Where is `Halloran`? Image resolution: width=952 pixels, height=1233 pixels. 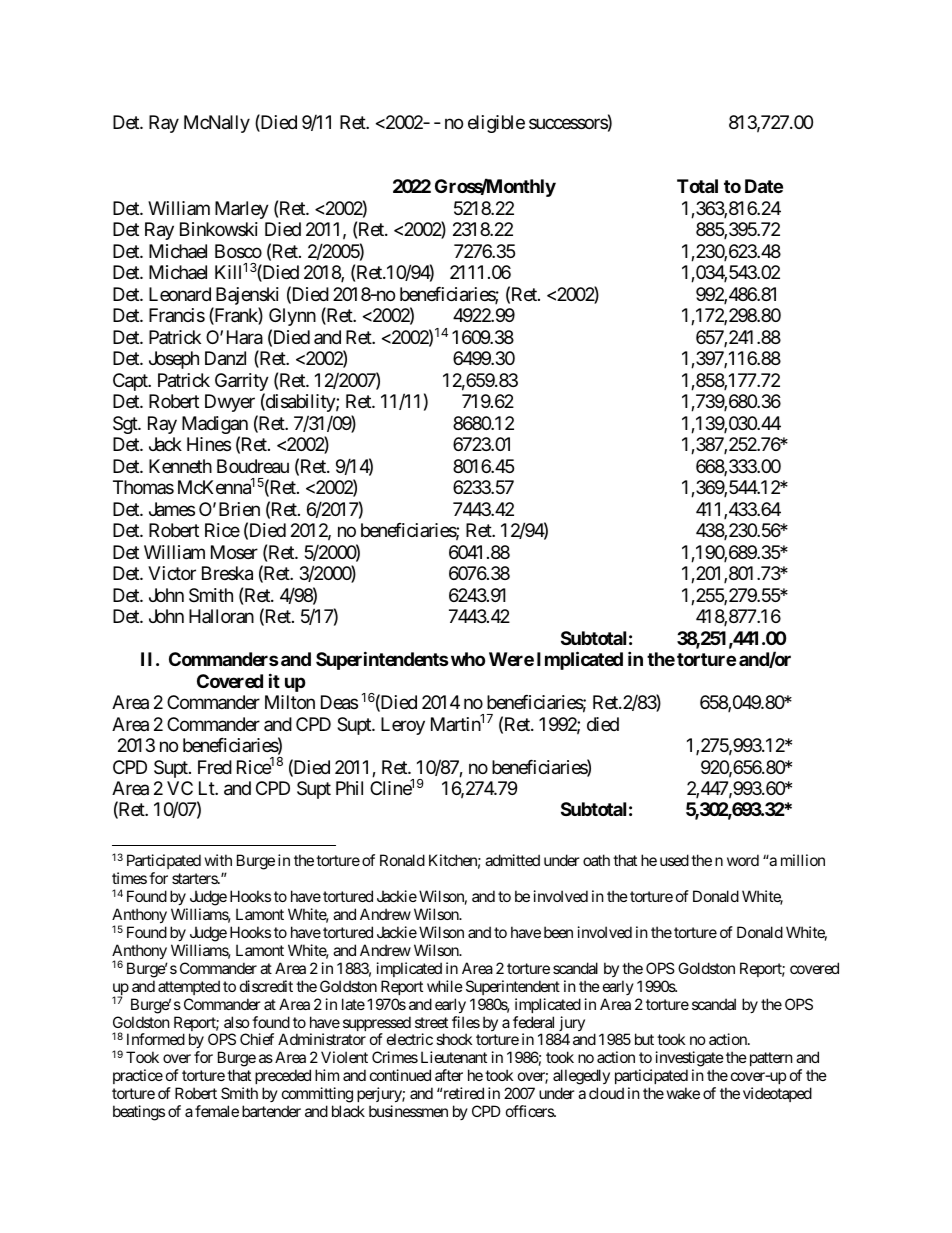 Halloran is located at coordinates (221, 616).
